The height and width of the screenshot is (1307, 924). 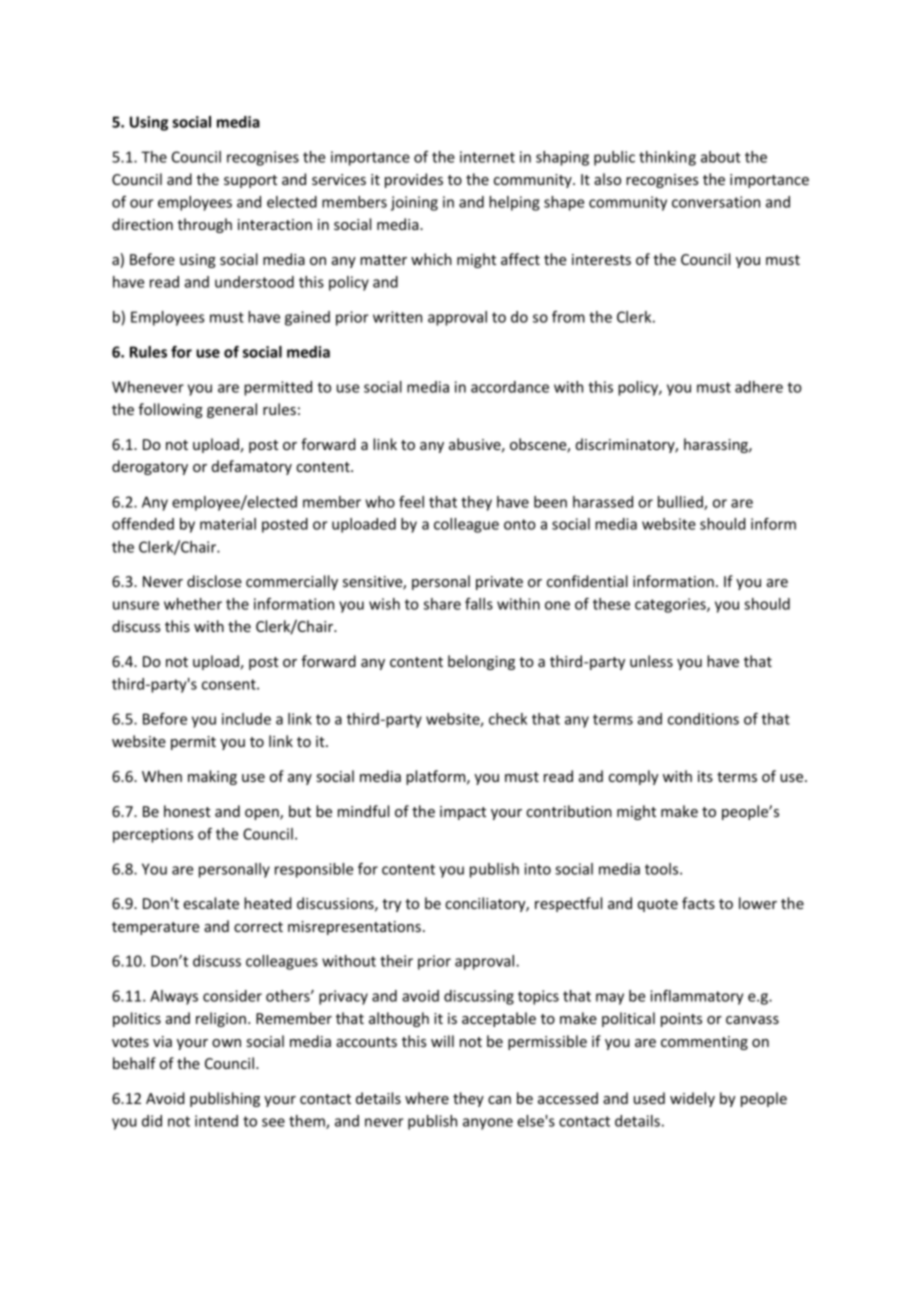 What do you see at coordinates (437, 777) in the screenshot?
I see `platform` at bounding box center [437, 777].
